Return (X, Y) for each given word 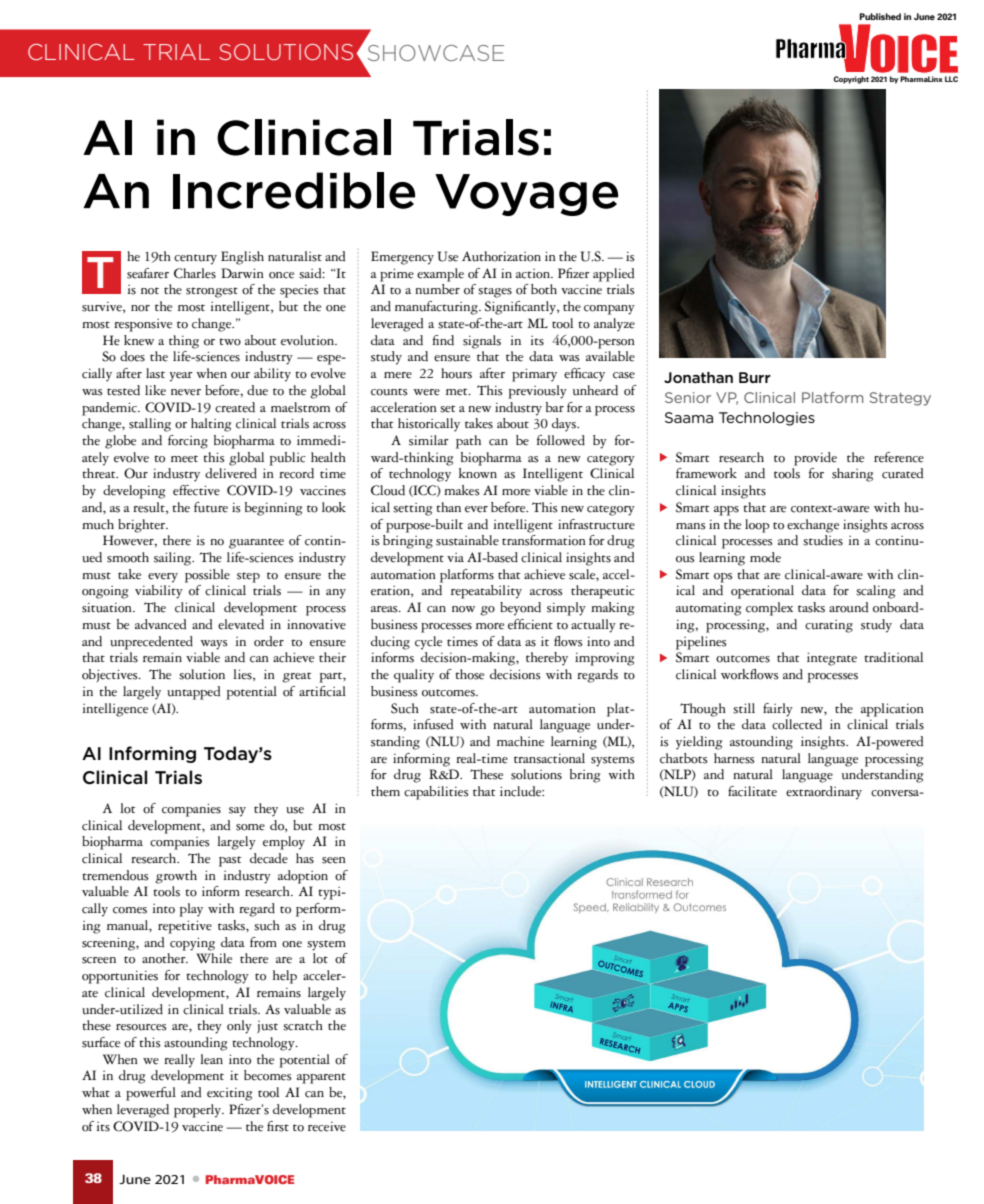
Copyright (851, 80)
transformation (544, 540)
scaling (875, 592)
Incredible (294, 190)
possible (207, 576)
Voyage (526, 195)
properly (199, 1111)
